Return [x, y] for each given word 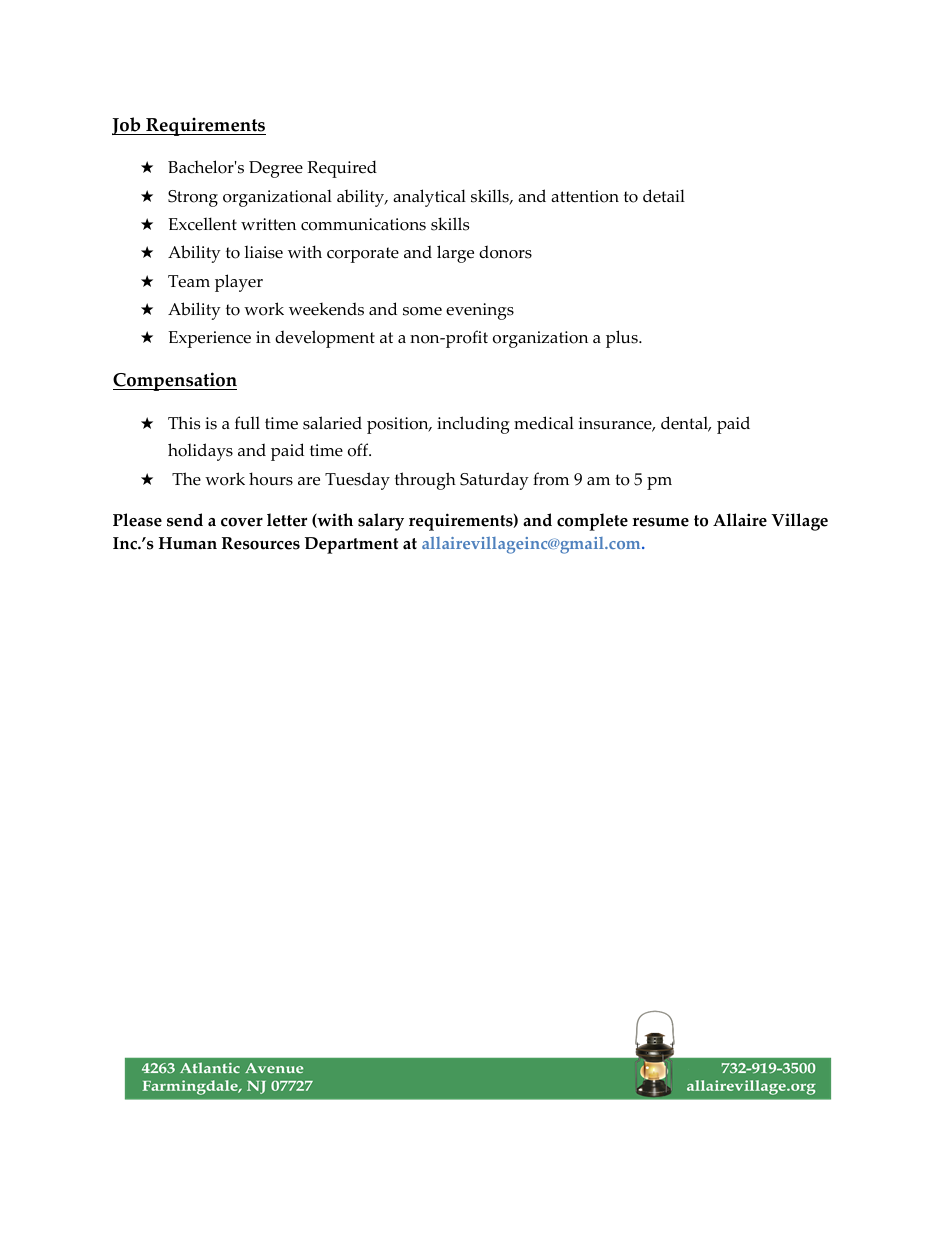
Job [127, 126]
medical [544, 423]
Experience [209, 339]
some [422, 311]
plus [623, 339]
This [184, 423]
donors [505, 252]
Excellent [202, 224]
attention [585, 196]
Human [188, 543]
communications [363, 224]
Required [342, 169]
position [399, 425]
